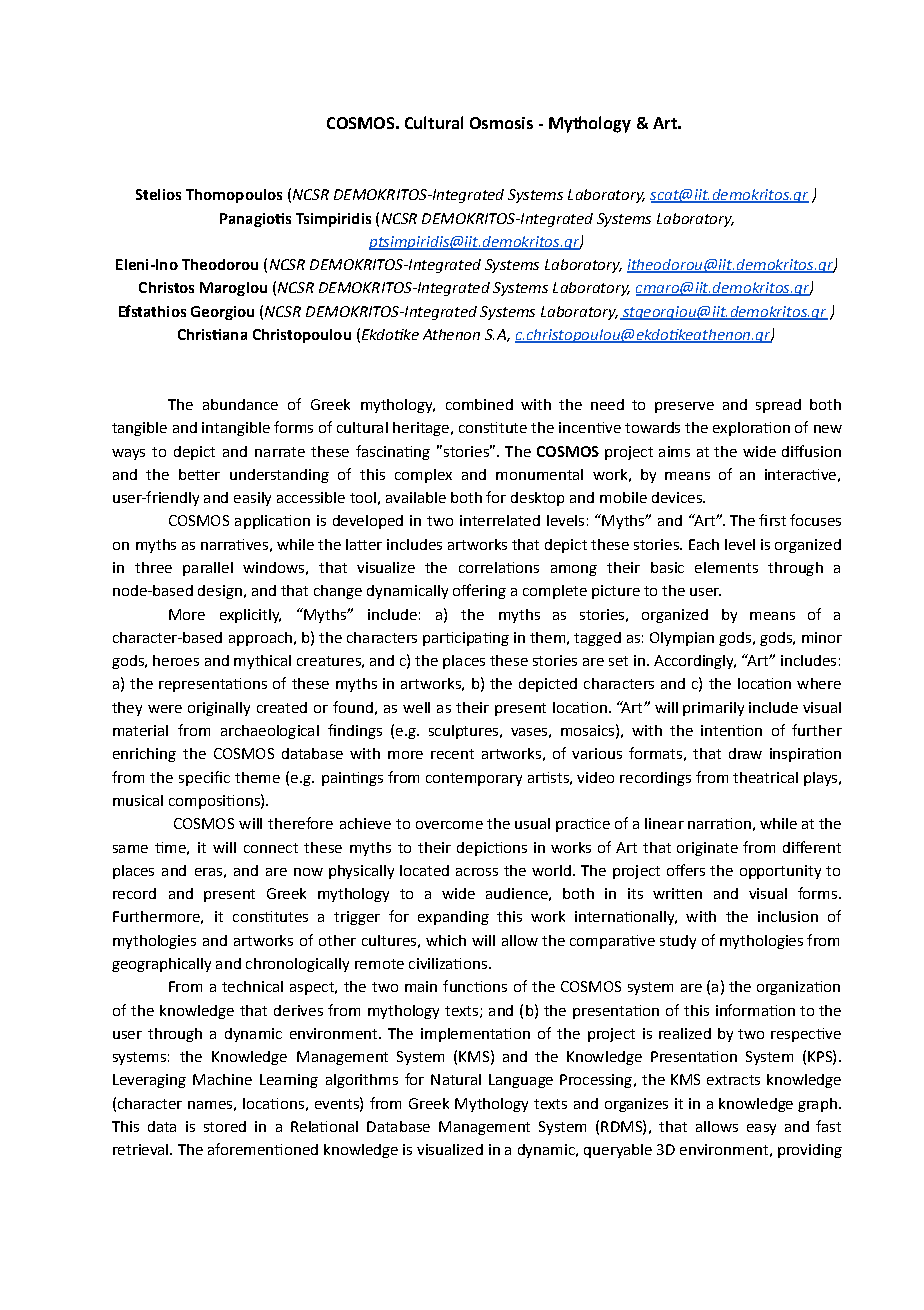 Image resolution: width=924 pixels, height=1310 pixels. Describe the element at coordinates (501, 123) in the image. I see `Osmosis` at that location.
